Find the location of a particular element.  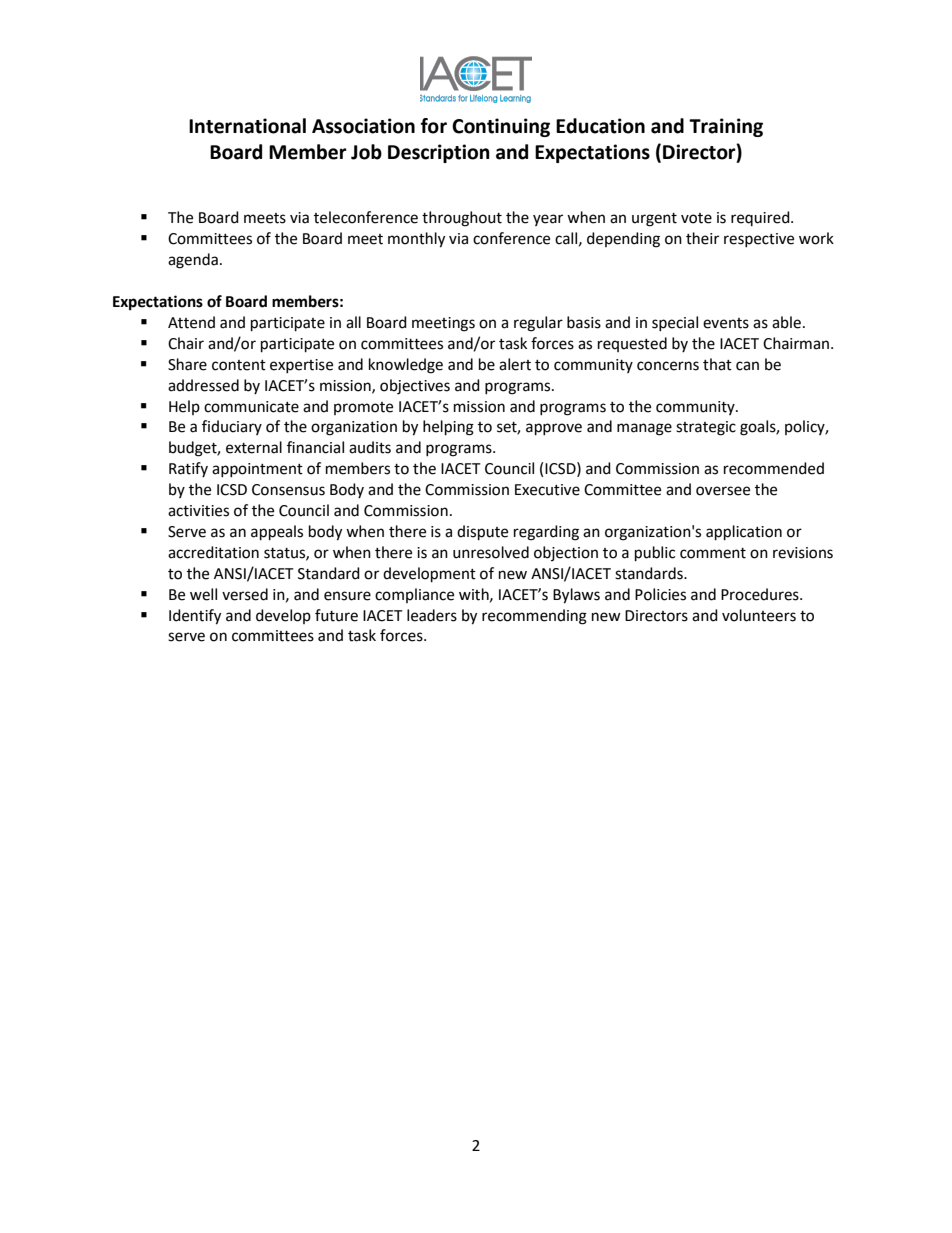

International is located at coordinates (247, 126).
